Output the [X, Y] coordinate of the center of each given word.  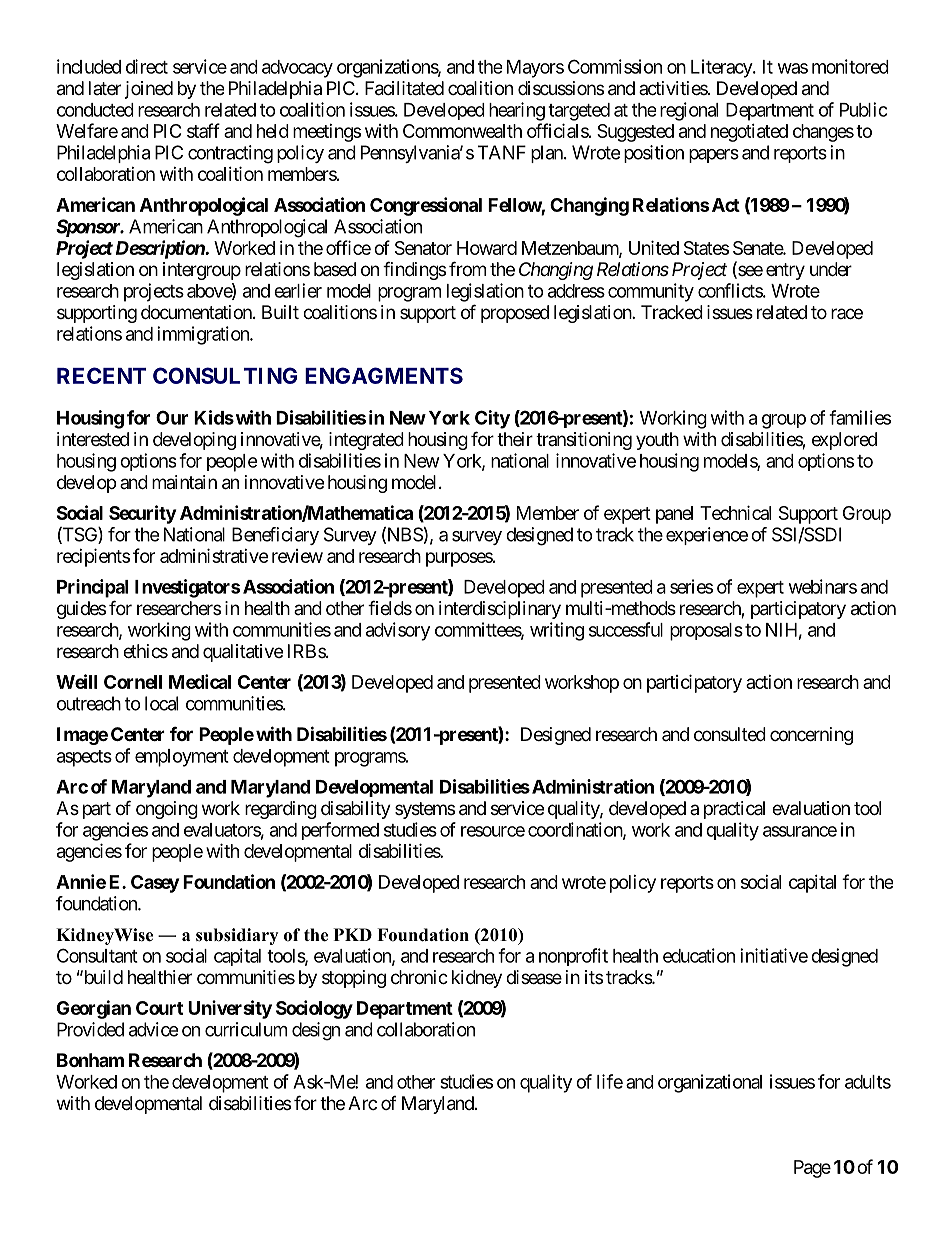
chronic [419, 977]
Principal [92, 588]
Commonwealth [462, 131]
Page [812, 1169]
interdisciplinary [500, 610]
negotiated [749, 133]
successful [626, 629]
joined [149, 90]
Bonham [90, 1060]
